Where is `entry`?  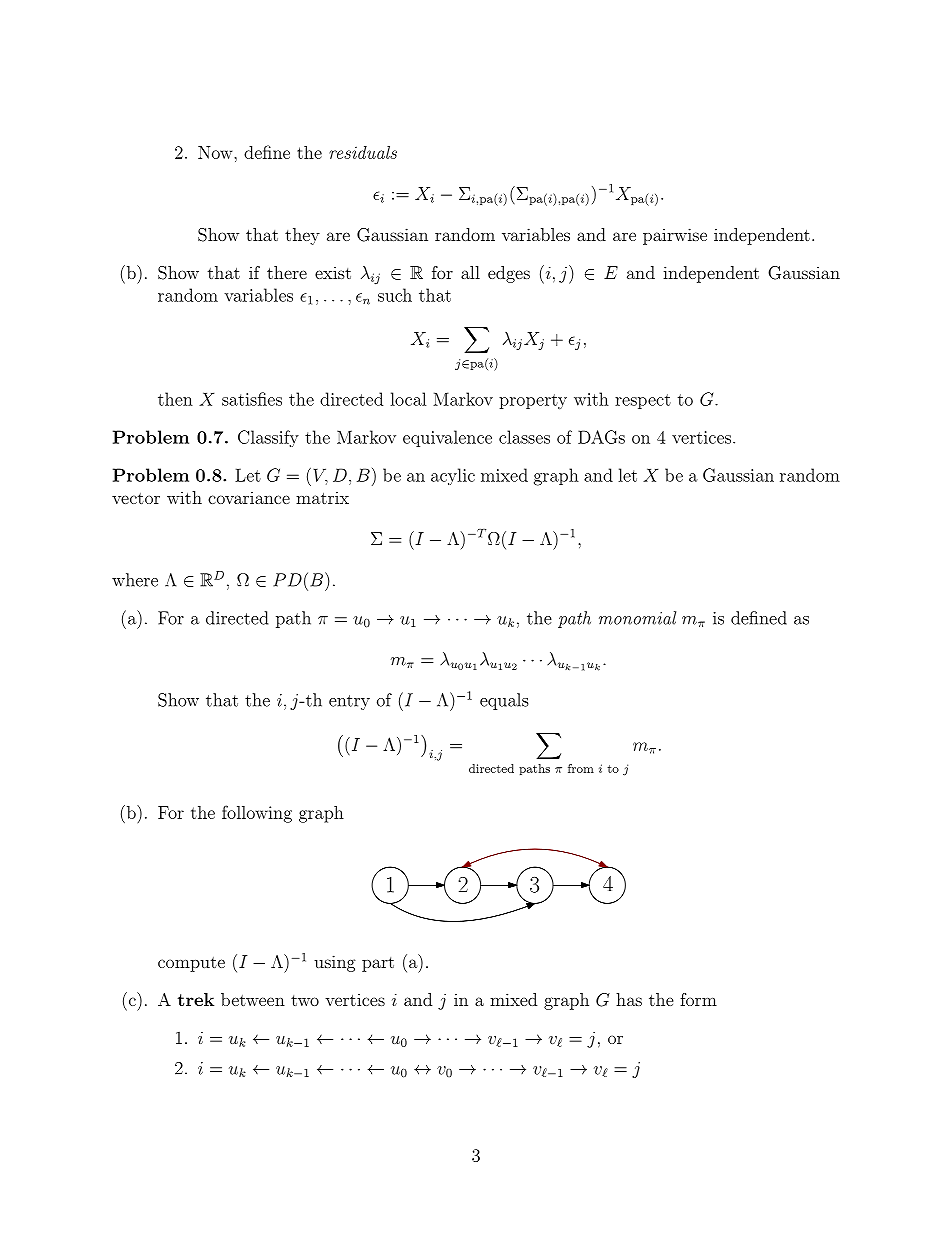 entry is located at coordinates (349, 702).
